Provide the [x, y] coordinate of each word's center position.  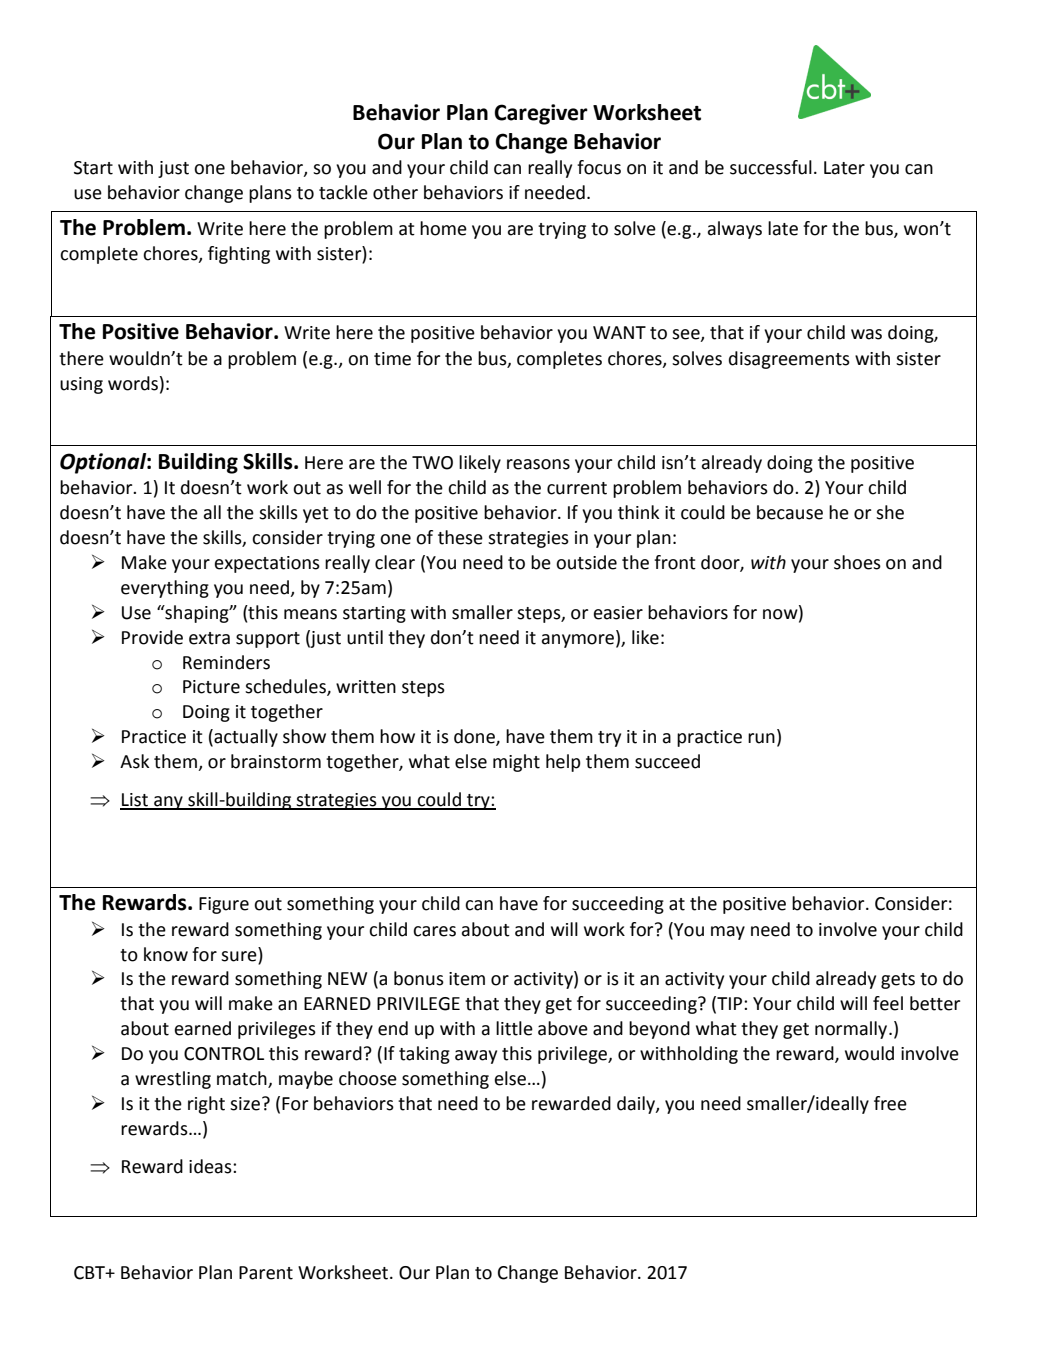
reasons [538, 464]
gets [898, 981]
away [476, 1057]
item [467, 979]
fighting [239, 255]
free [890, 1103]
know [166, 954]
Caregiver [541, 114]
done [475, 737]
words [133, 383]
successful [771, 167]
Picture [211, 687]
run [761, 738]
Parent [266, 1273]
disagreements [789, 360]
